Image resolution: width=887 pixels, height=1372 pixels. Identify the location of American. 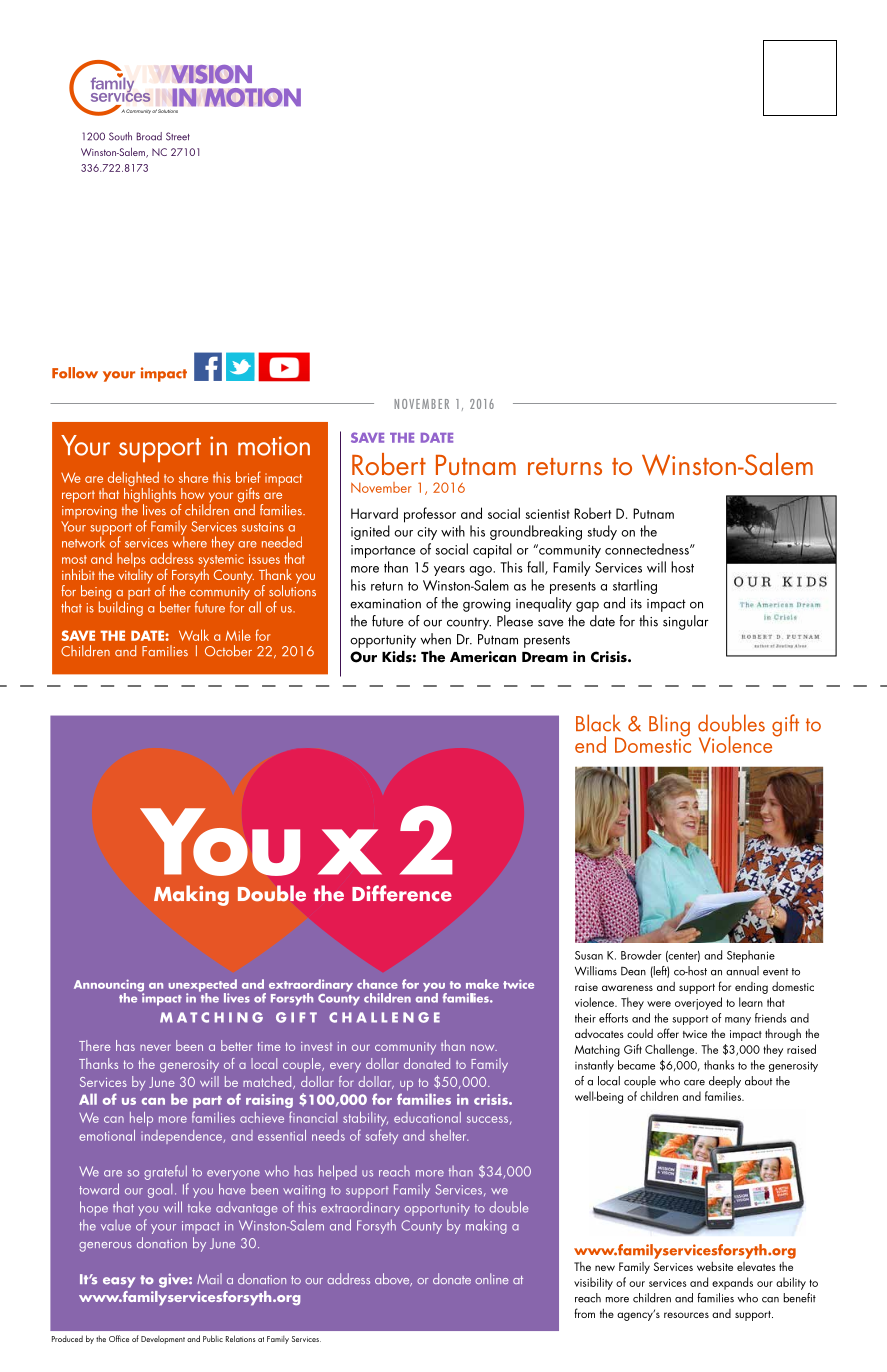
(483, 657).
